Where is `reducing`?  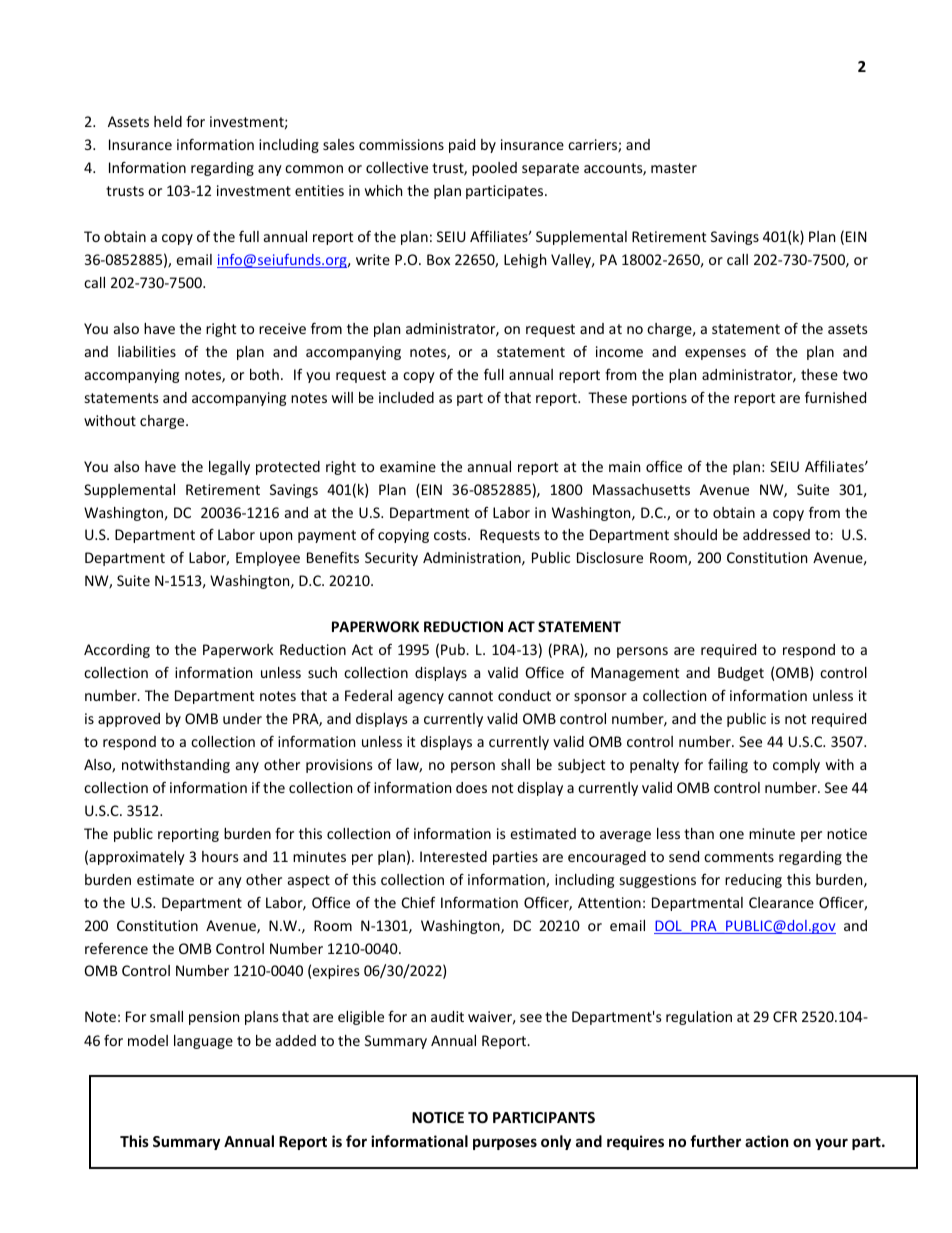 reducing is located at coordinates (753, 881).
